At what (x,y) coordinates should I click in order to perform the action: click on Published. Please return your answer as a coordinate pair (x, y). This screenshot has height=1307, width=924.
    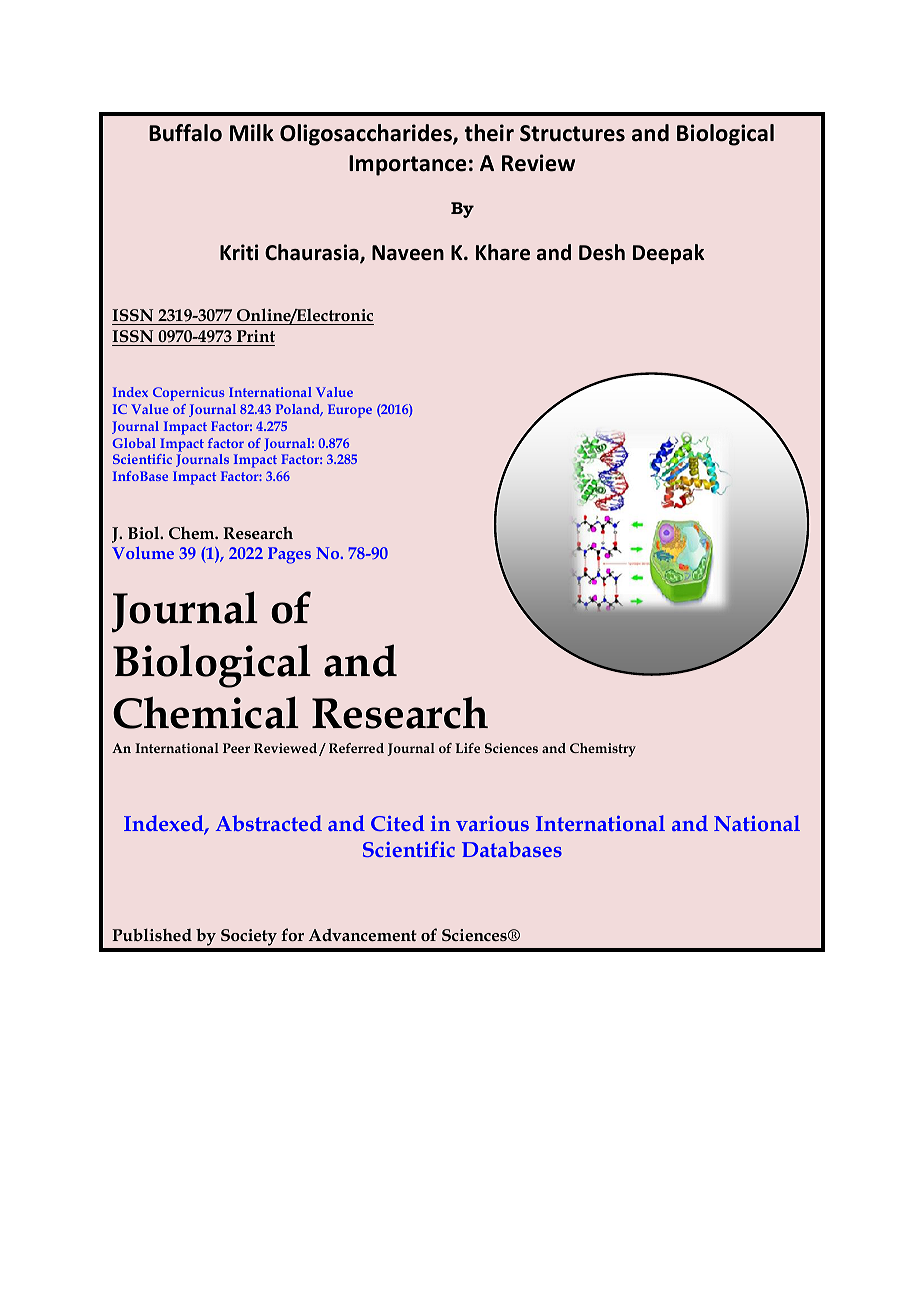
    Looking at the image, I should click on (152, 934).
